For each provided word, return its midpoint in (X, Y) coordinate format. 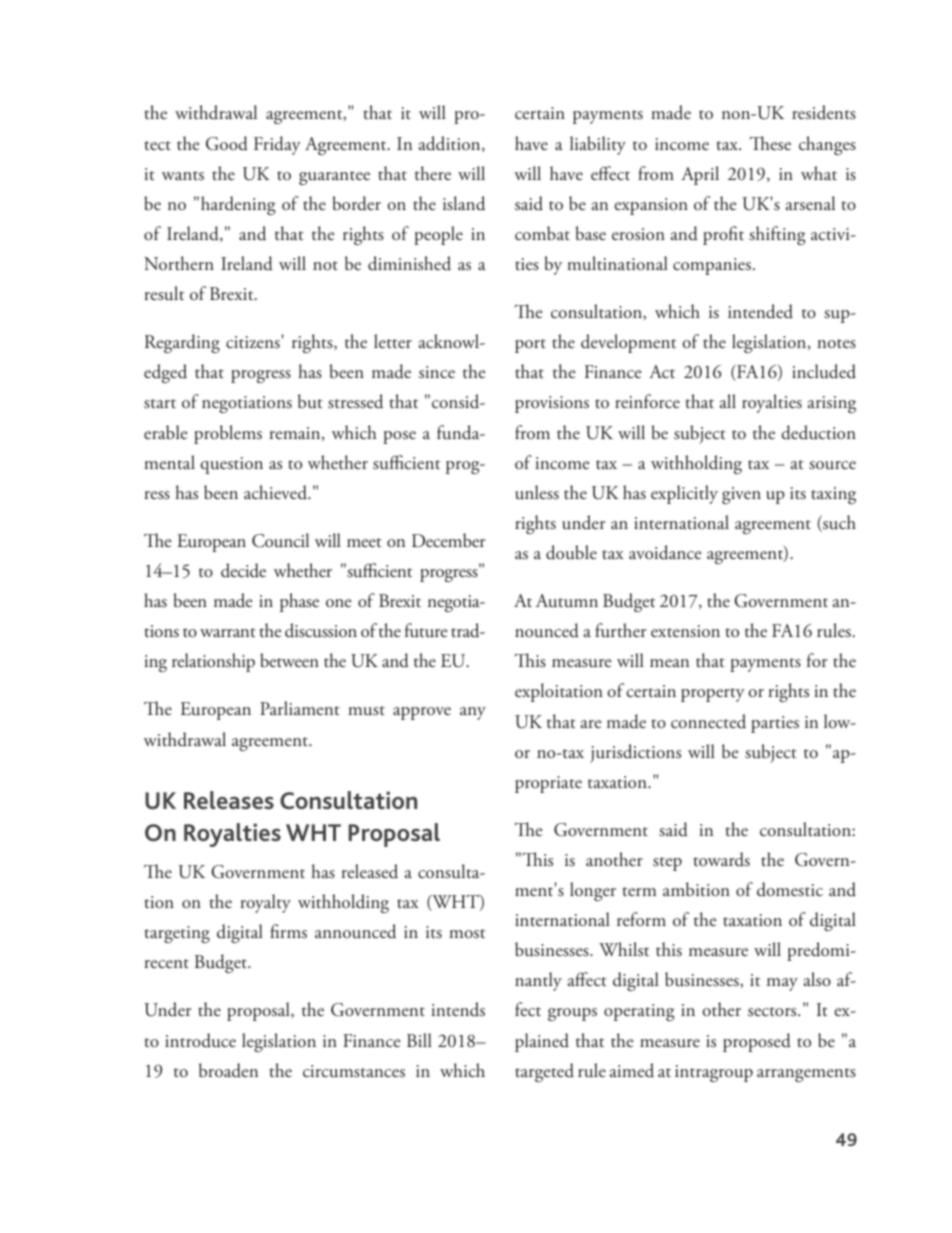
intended (760, 311)
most (467, 934)
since (437, 372)
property (713, 695)
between (289, 660)
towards (722, 859)
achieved (276, 492)
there (433, 173)
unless (537, 492)
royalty (266, 903)
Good (227, 143)
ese (780, 146)
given (741, 495)
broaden (228, 1070)
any (473, 713)
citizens (254, 342)
